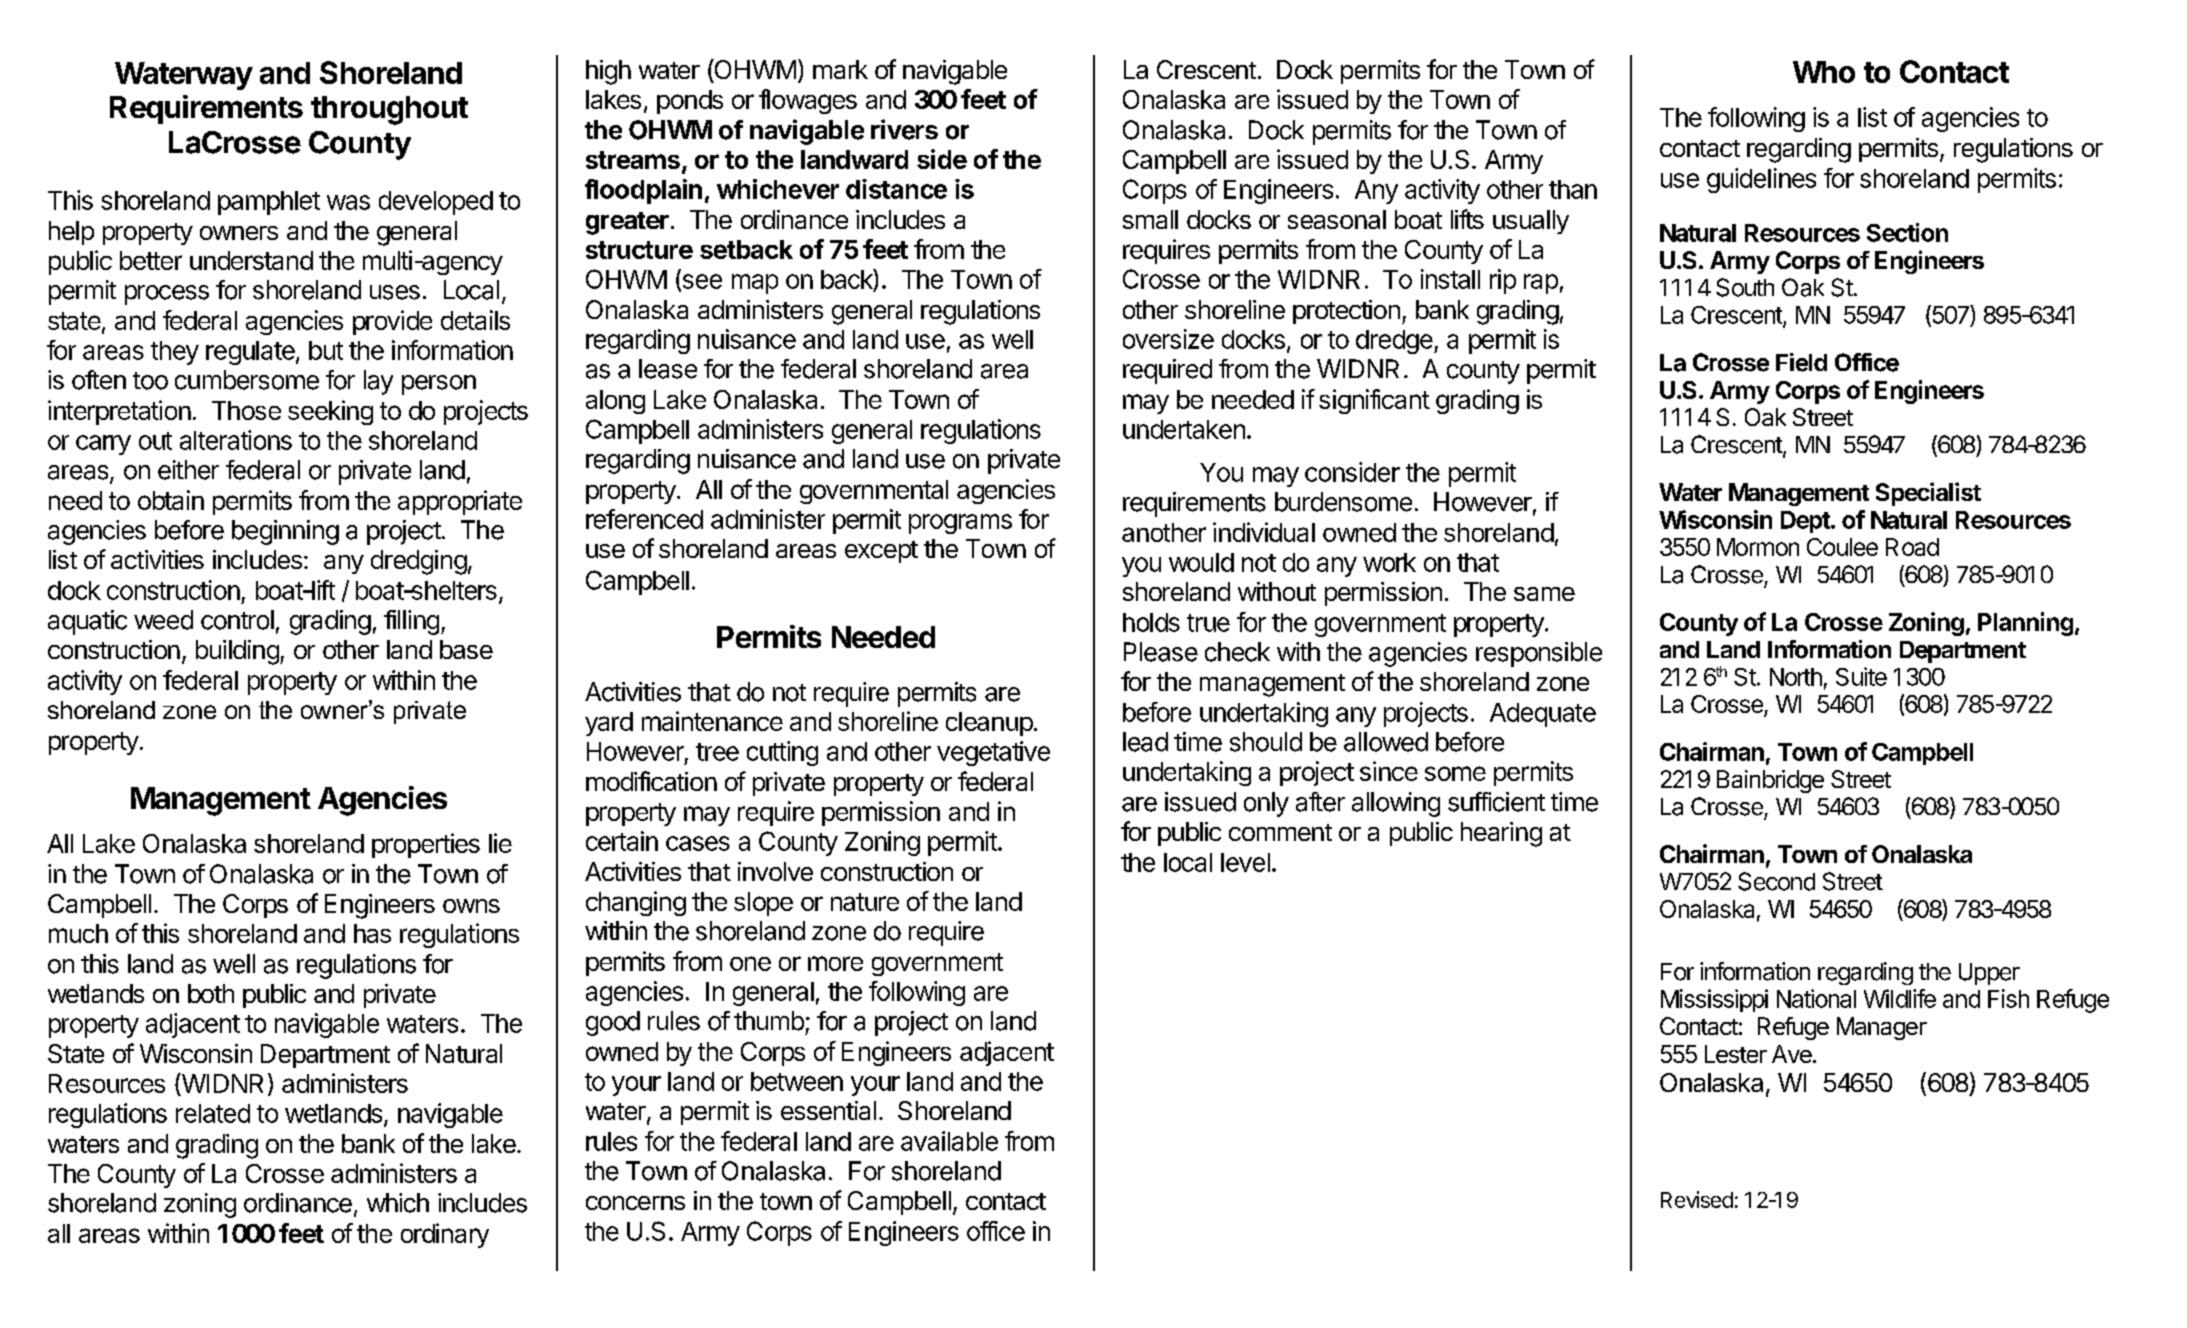 The image size is (2187, 1328). I want to click on throughout, so click(389, 110).
